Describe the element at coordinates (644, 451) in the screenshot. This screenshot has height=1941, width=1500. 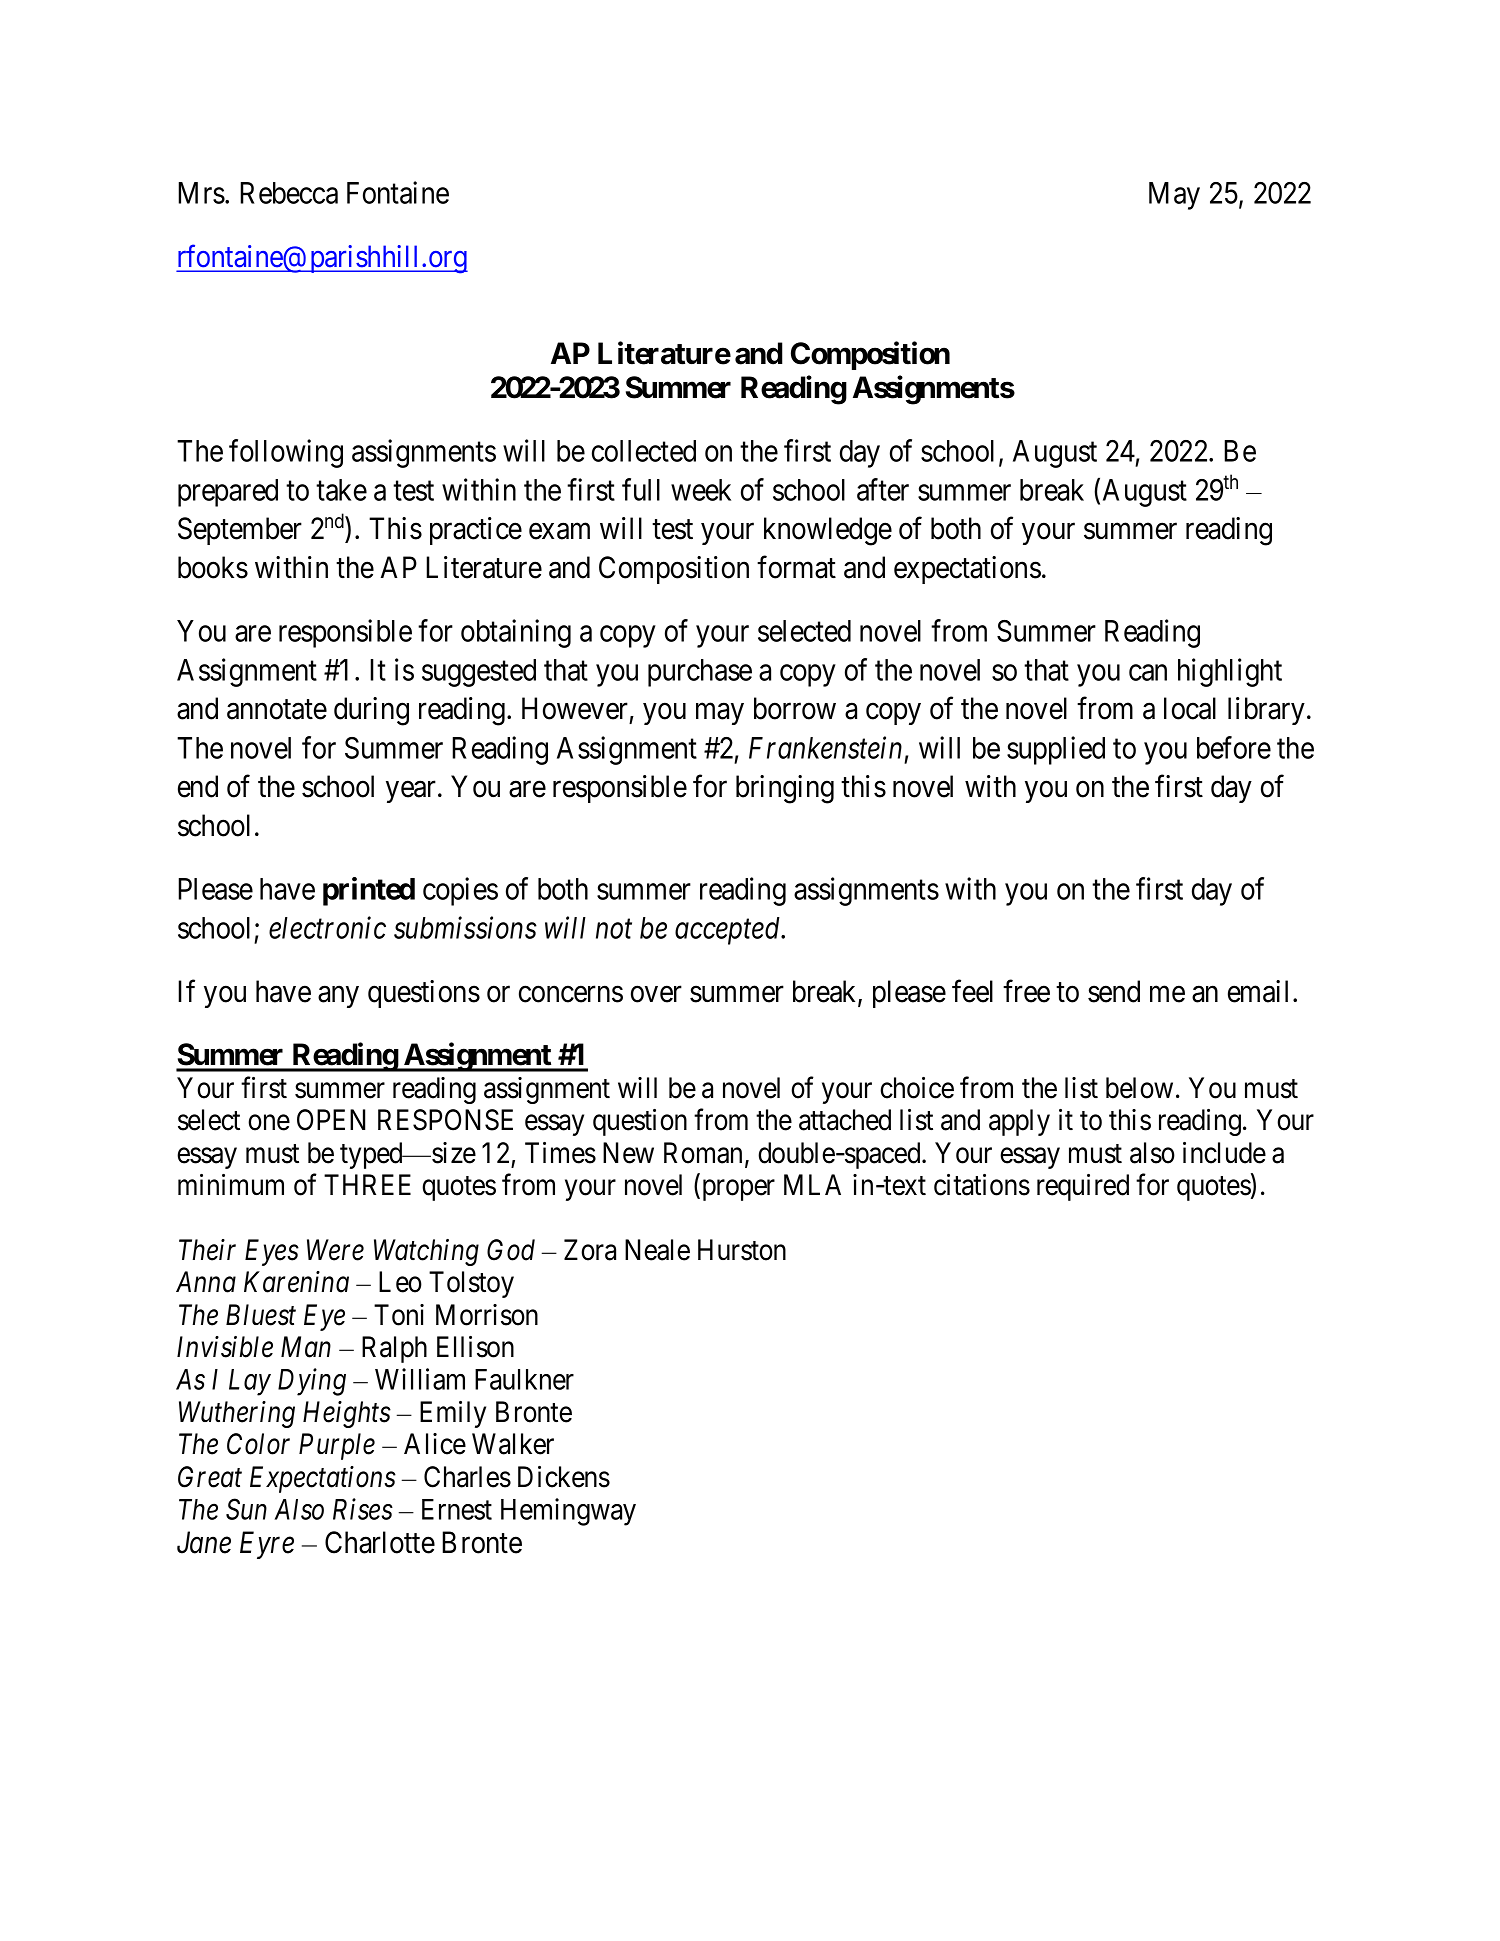
I see `collected` at that location.
